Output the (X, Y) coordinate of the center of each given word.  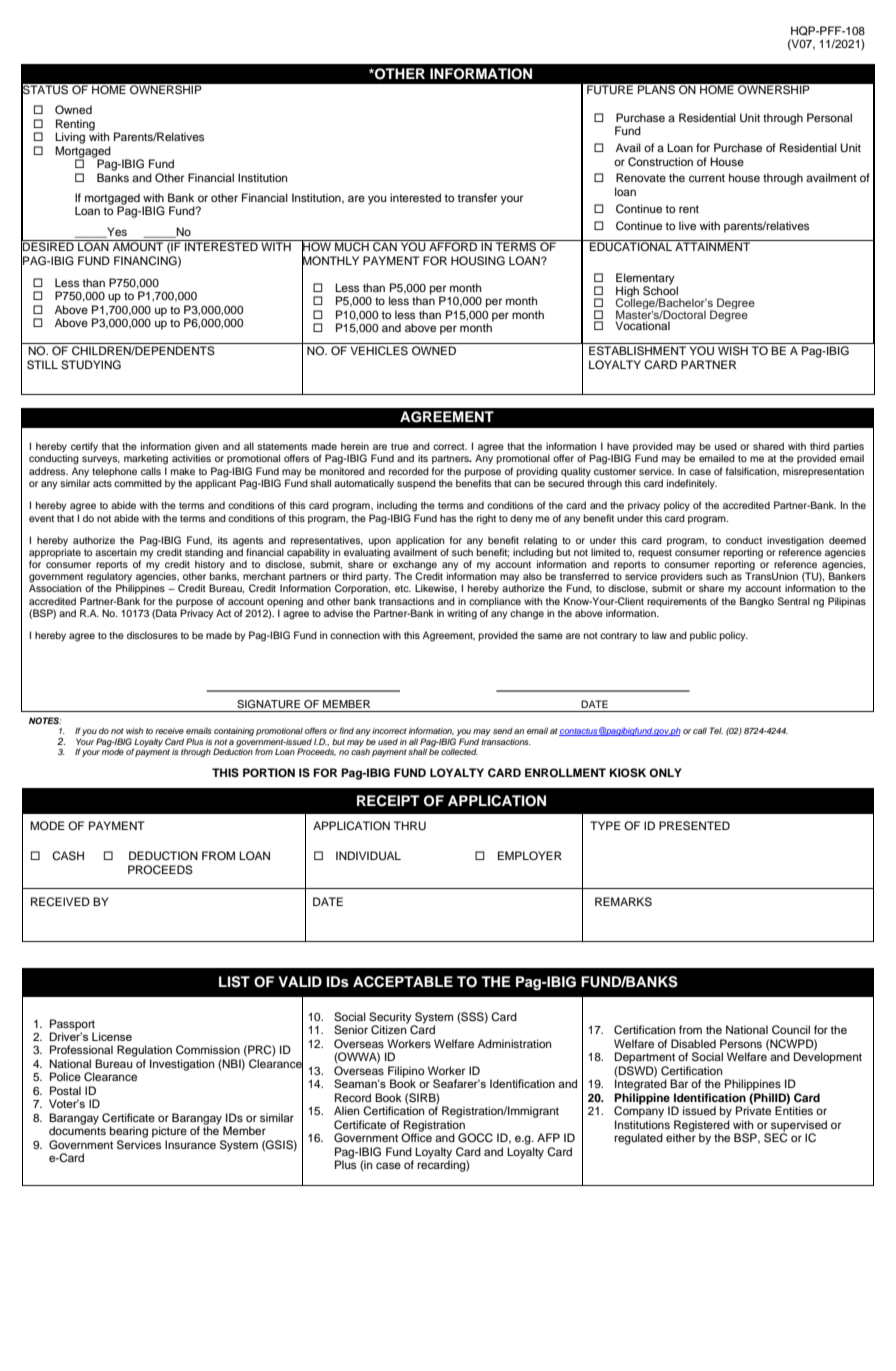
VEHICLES (379, 351)
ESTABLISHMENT (637, 351)
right (486, 519)
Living (70, 138)
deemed (847, 540)
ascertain (116, 552)
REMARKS (623, 902)
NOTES (45, 720)
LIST (234, 982)
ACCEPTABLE (403, 982)
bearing (129, 1132)
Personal (829, 117)
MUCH (352, 246)
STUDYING (91, 365)
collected (459, 751)
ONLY (665, 773)
